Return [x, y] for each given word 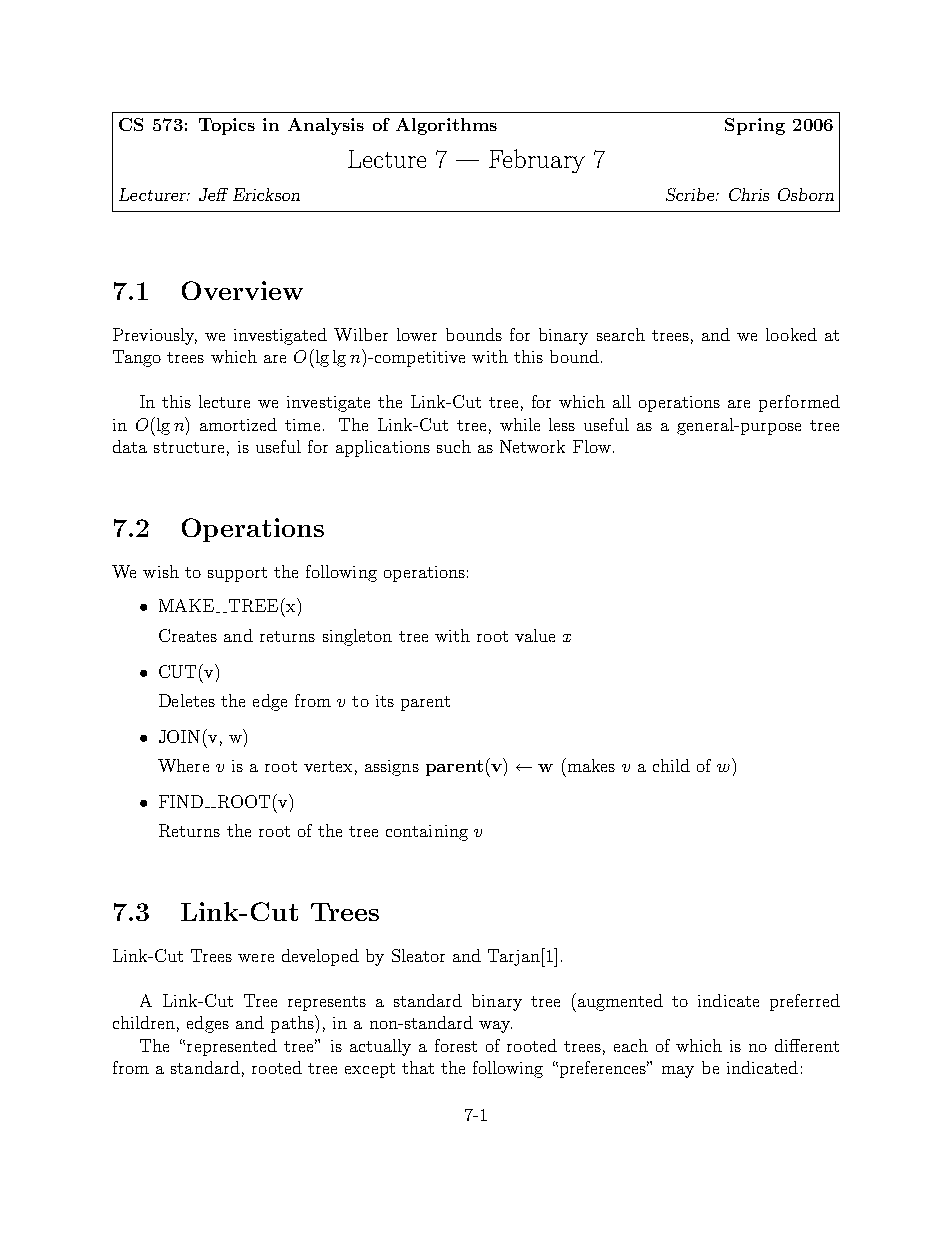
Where [183, 765]
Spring [755, 126]
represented [232, 1047]
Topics [227, 126]
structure [189, 447]
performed [799, 403]
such [454, 446]
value [535, 635]
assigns [392, 768]
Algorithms [446, 126]
